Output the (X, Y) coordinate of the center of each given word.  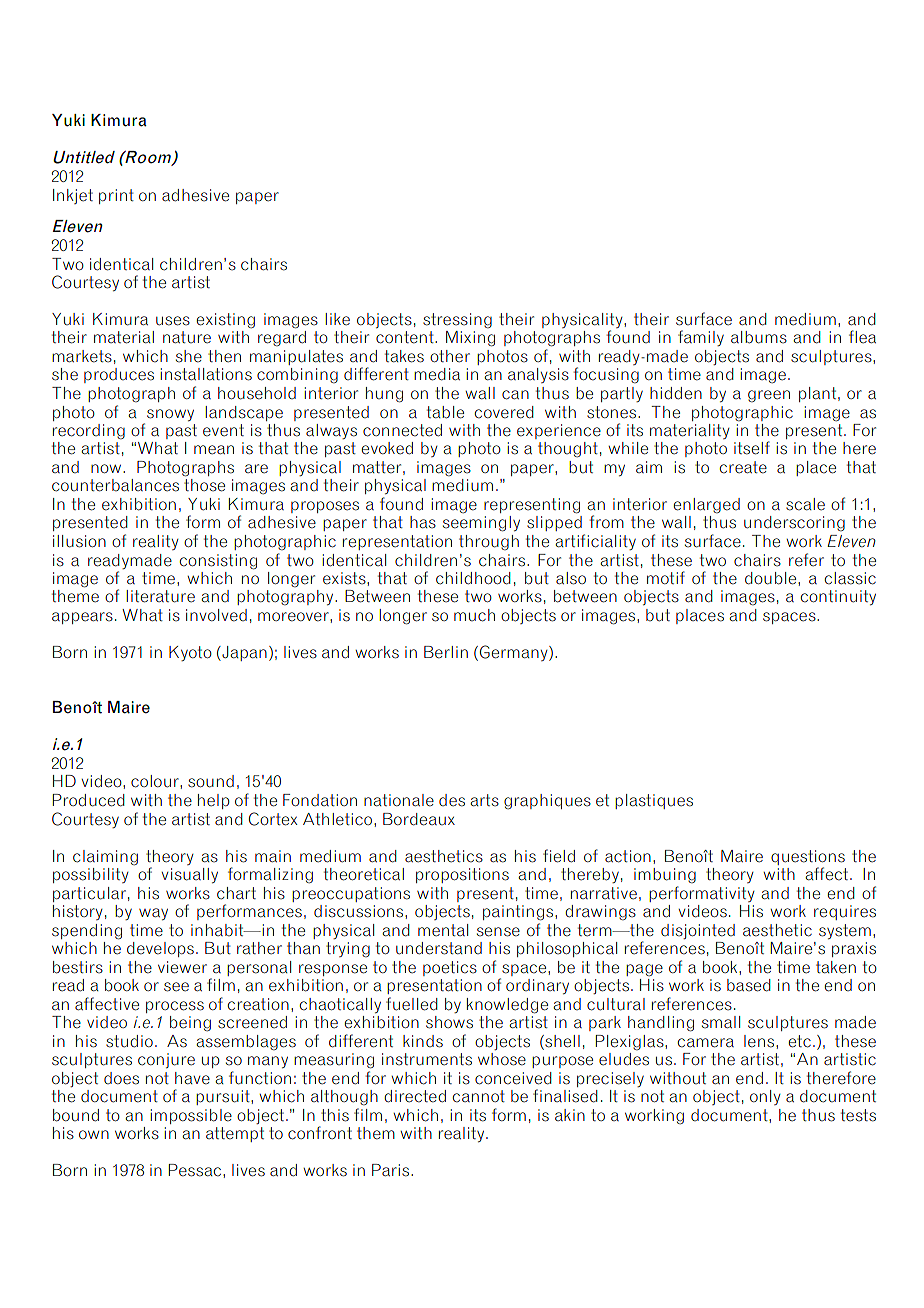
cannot (479, 1096)
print (116, 196)
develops (160, 949)
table (445, 412)
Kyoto (190, 653)
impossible (191, 1116)
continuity (838, 597)
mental (443, 930)
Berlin (446, 652)
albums (759, 337)
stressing (457, 320)
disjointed (698, 931)
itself (752, 448)
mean (214, 450)
